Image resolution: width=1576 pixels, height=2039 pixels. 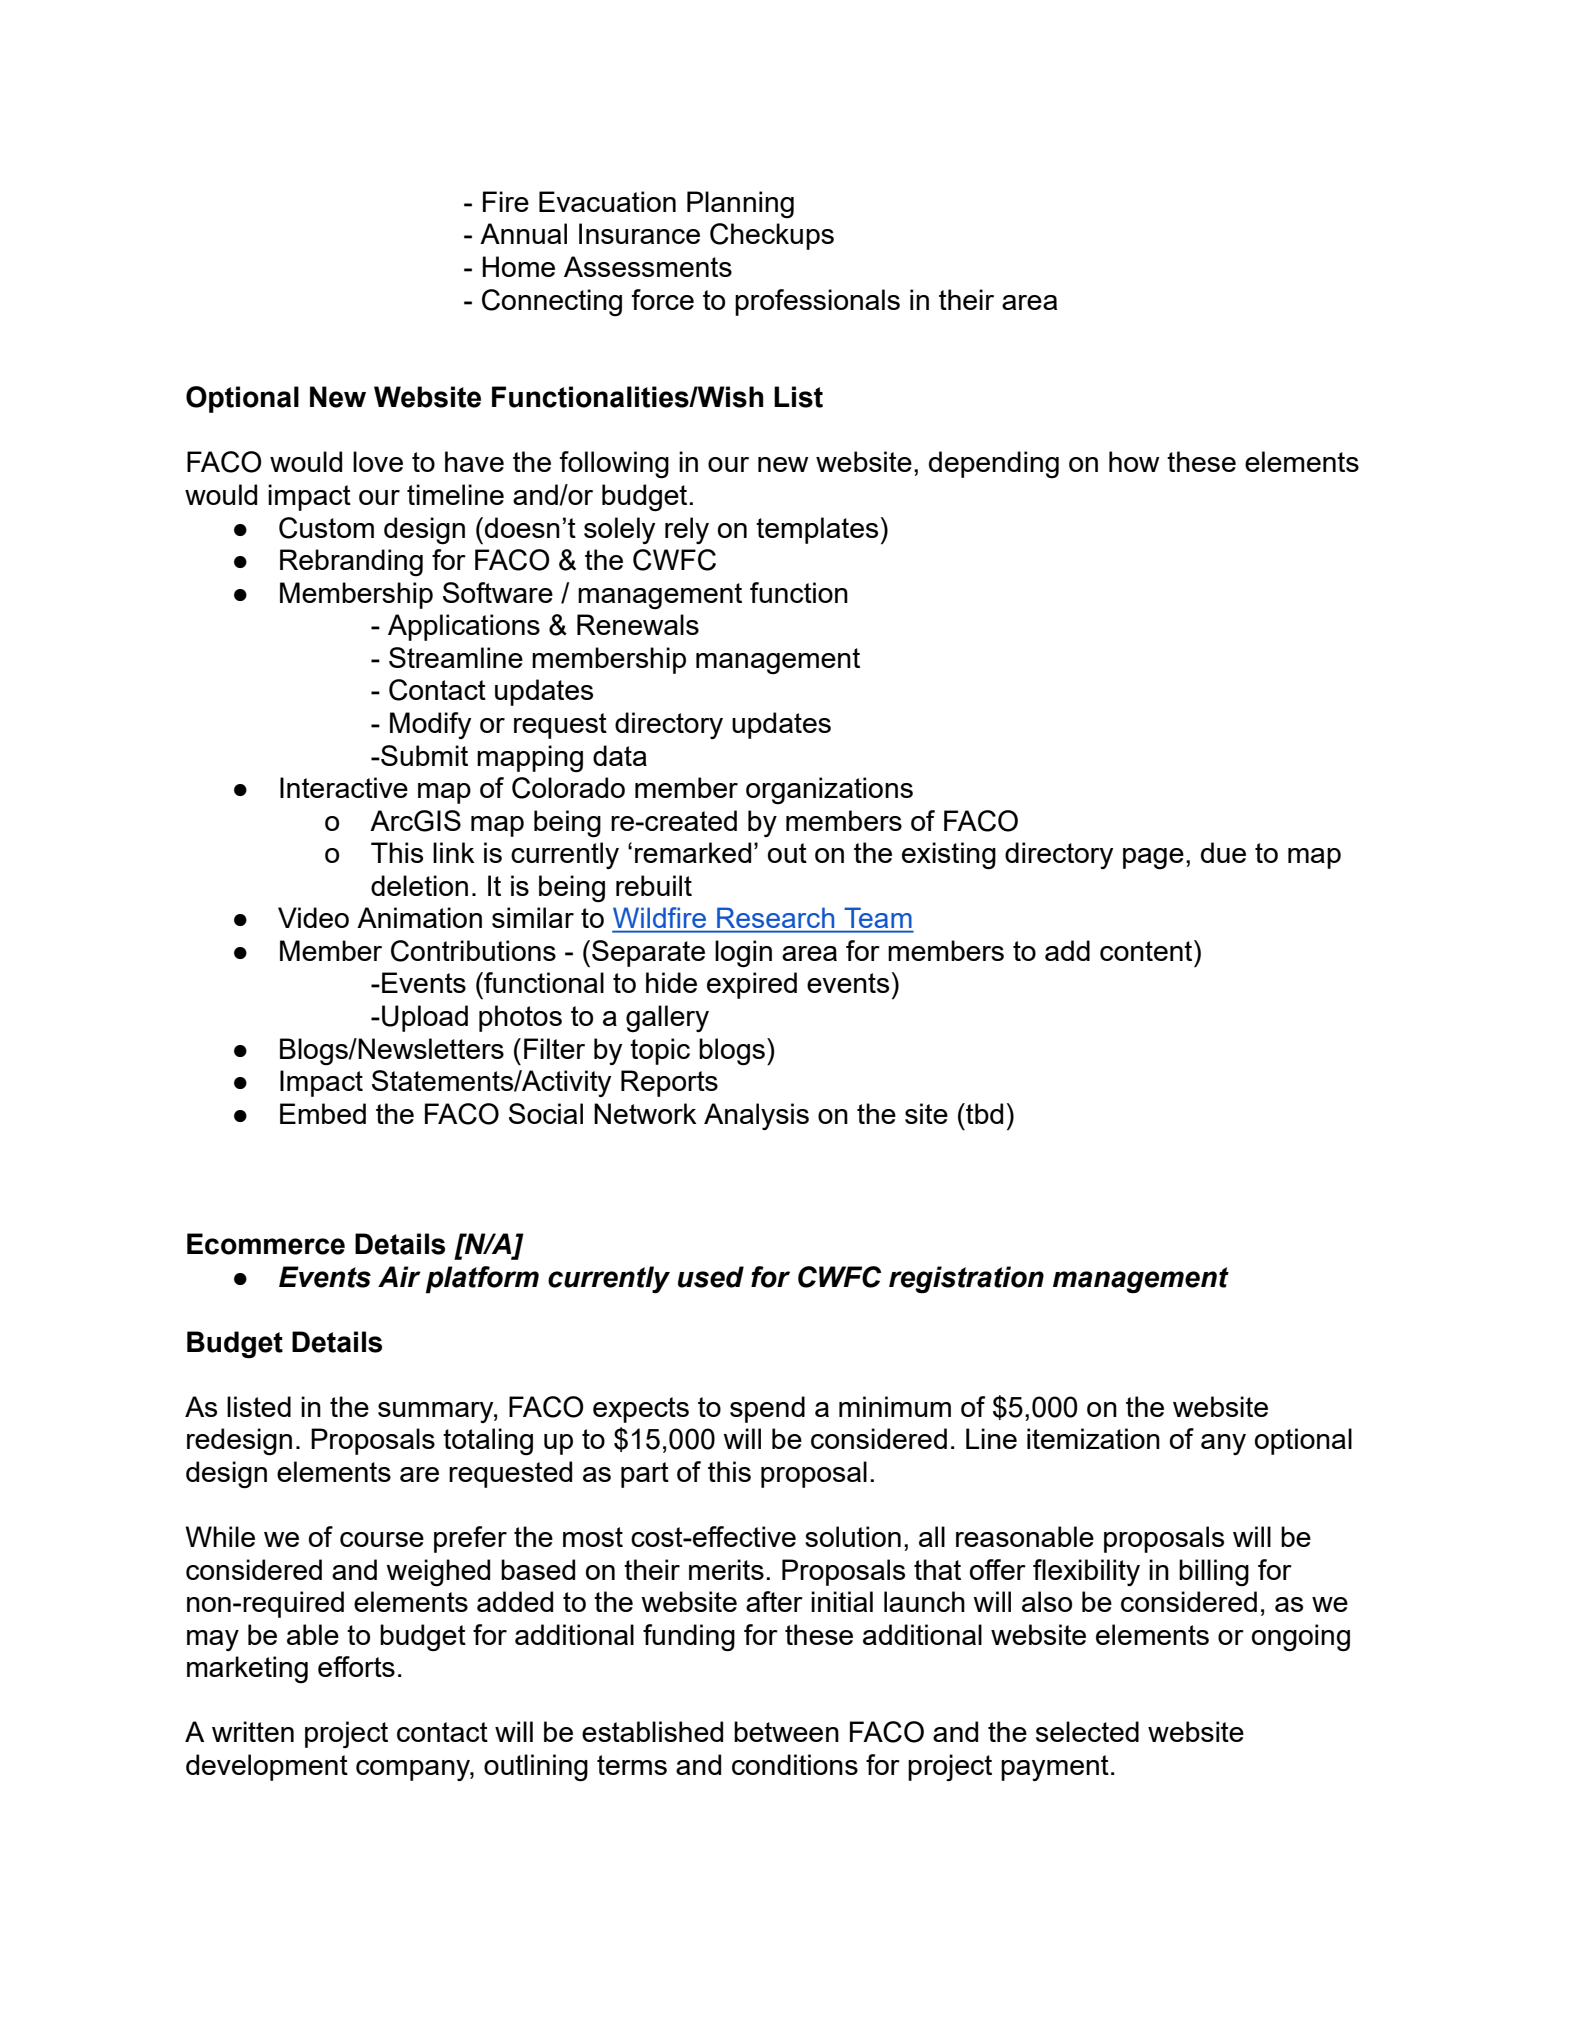 What do you see at coordinates (786, 1731) in the screenshot?
I see `between` at bounding box center [786, 1731].
